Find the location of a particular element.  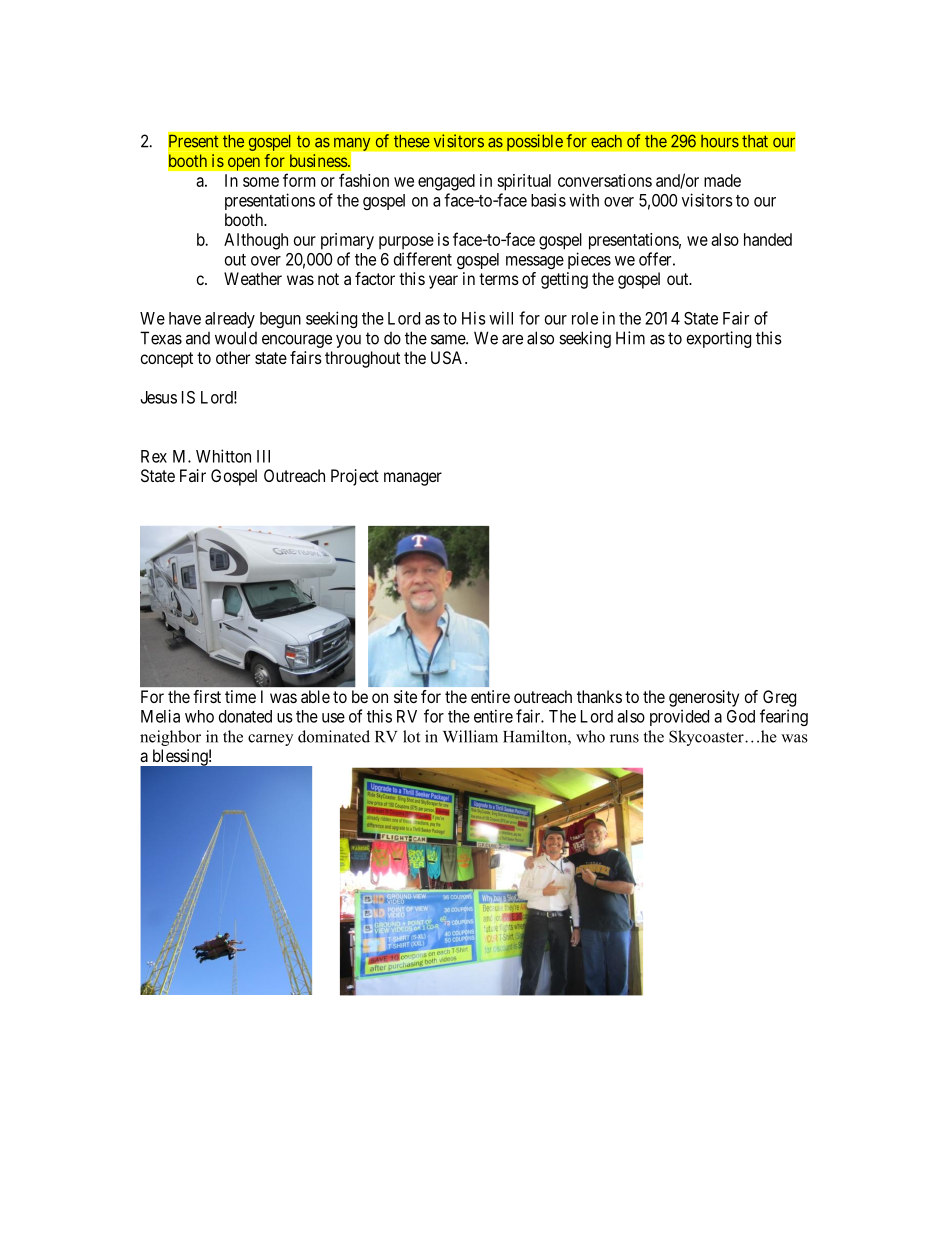

some is located at coordinates (261, 182).
